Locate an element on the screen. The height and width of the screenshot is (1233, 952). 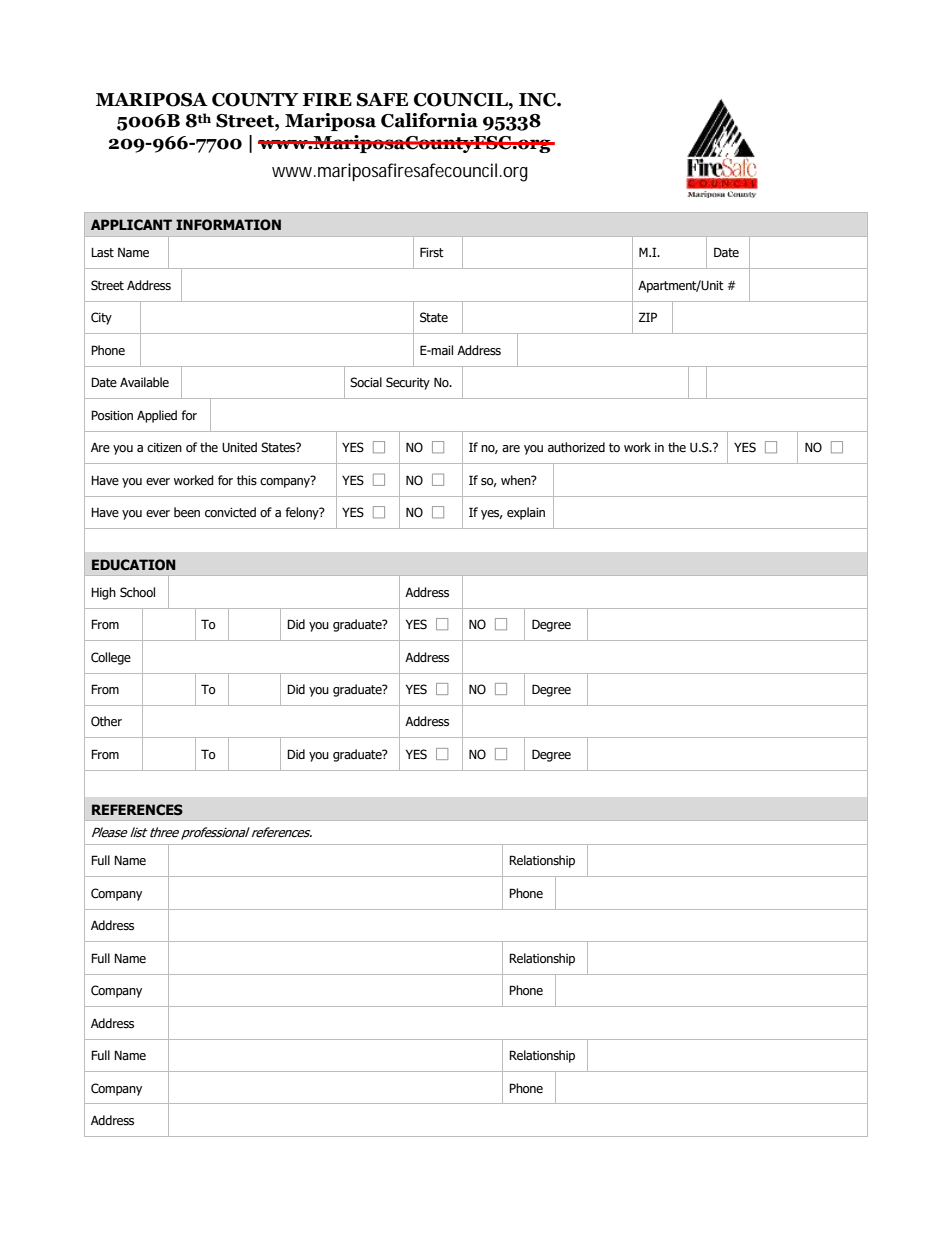
First is located at coordinates (432, 252).
